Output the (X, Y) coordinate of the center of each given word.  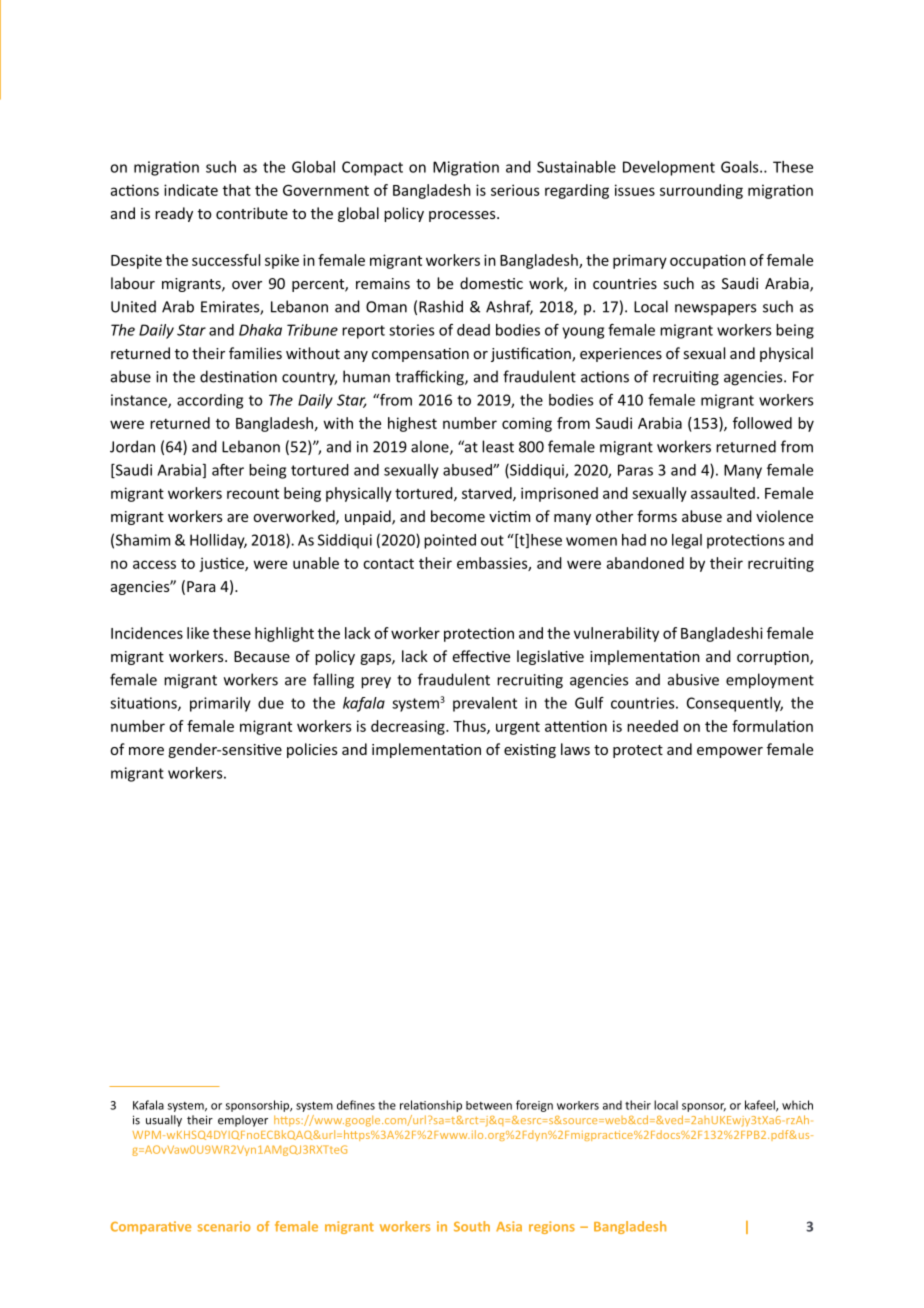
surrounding (701, 191)
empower (730, 752)
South (472, 1226)
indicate (191, 190)
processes (463, 216)
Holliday (218, 541)
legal (687, 541)
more (146, 751)
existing (530, 751)
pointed (450, 541)
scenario (224, 1226)
